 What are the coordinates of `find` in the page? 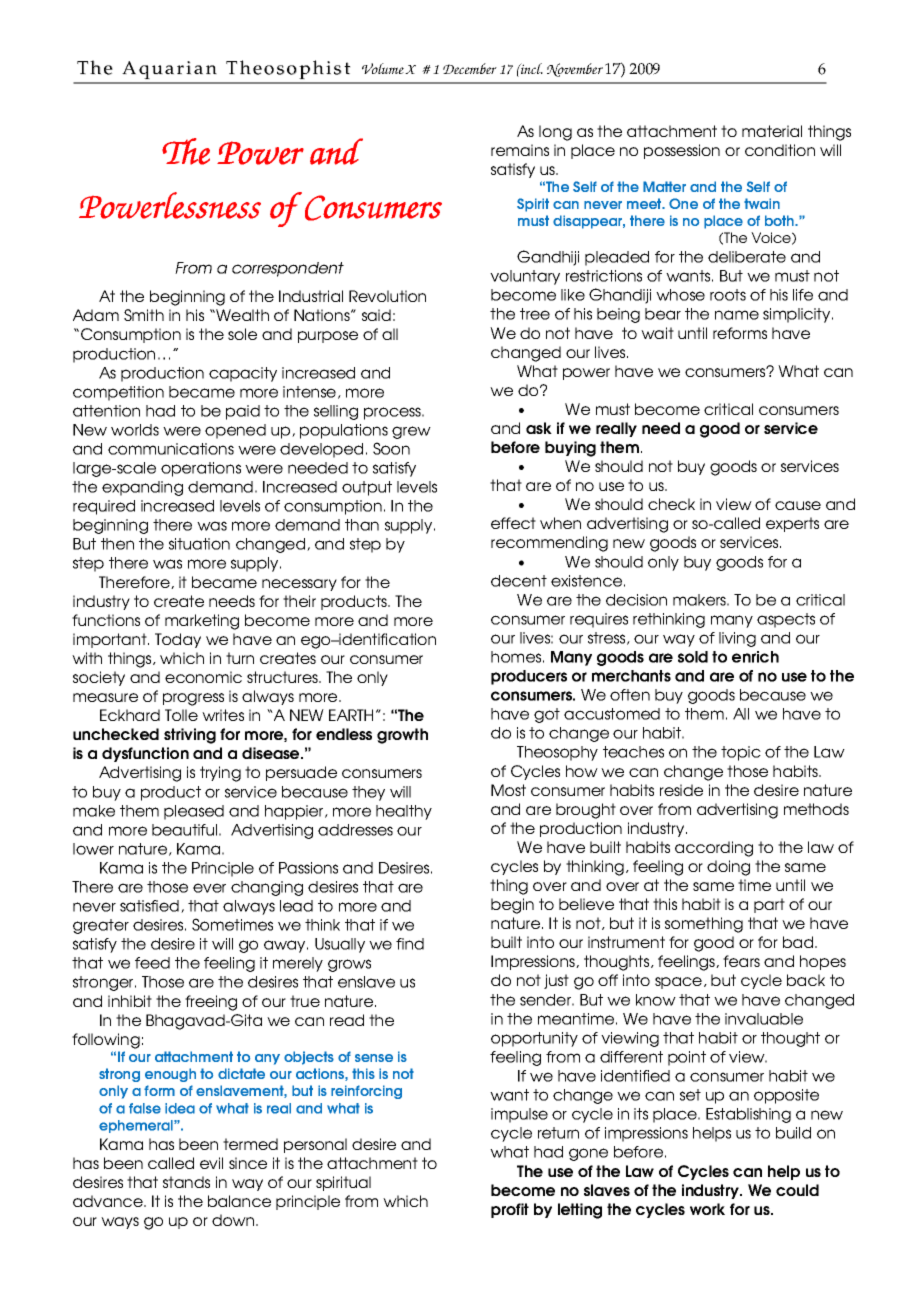 It's located at (410, 944).
